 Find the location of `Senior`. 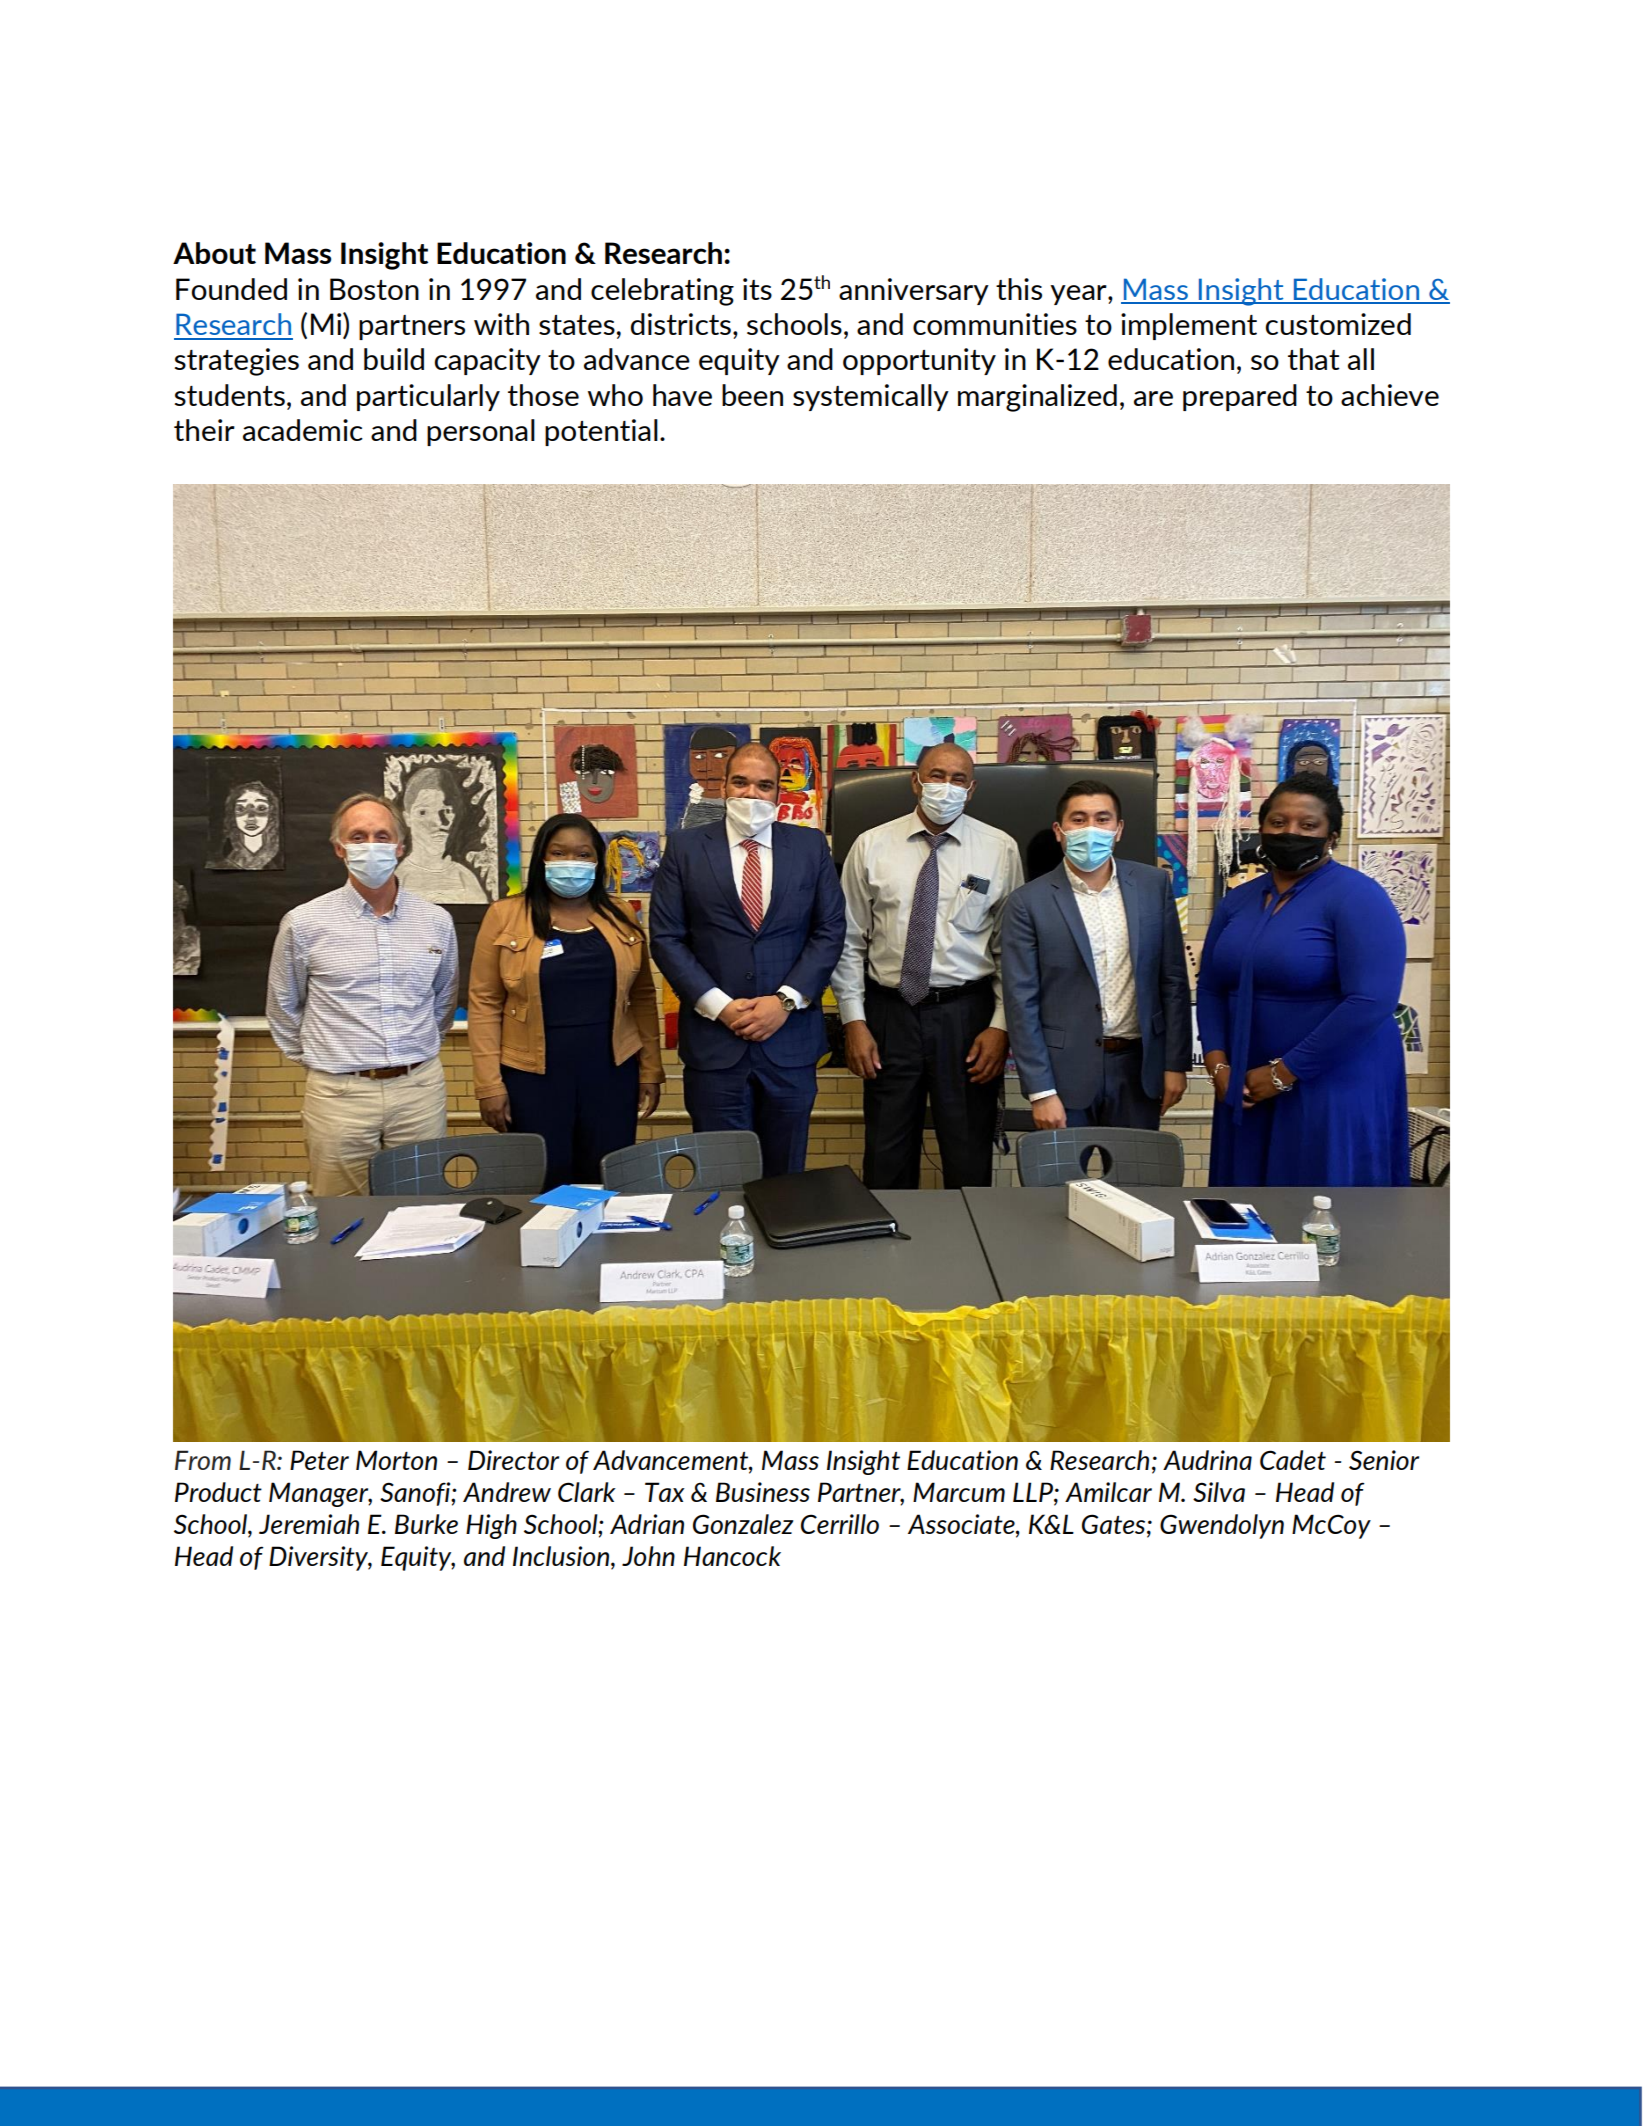

Senior is located at coordinates (1384, 1460).
